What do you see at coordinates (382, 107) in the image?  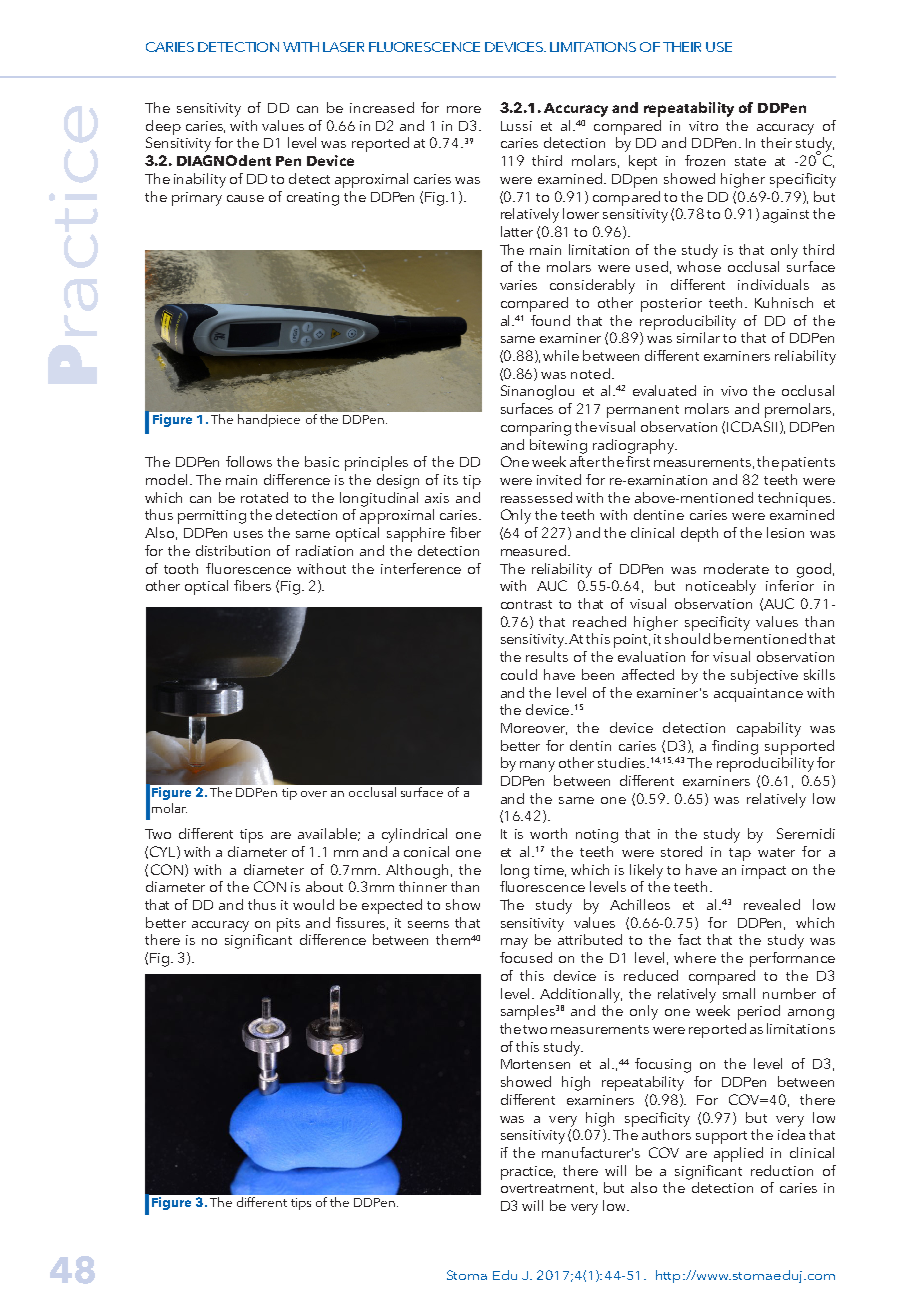 I see `increased` at bounding box center [382, 107].
